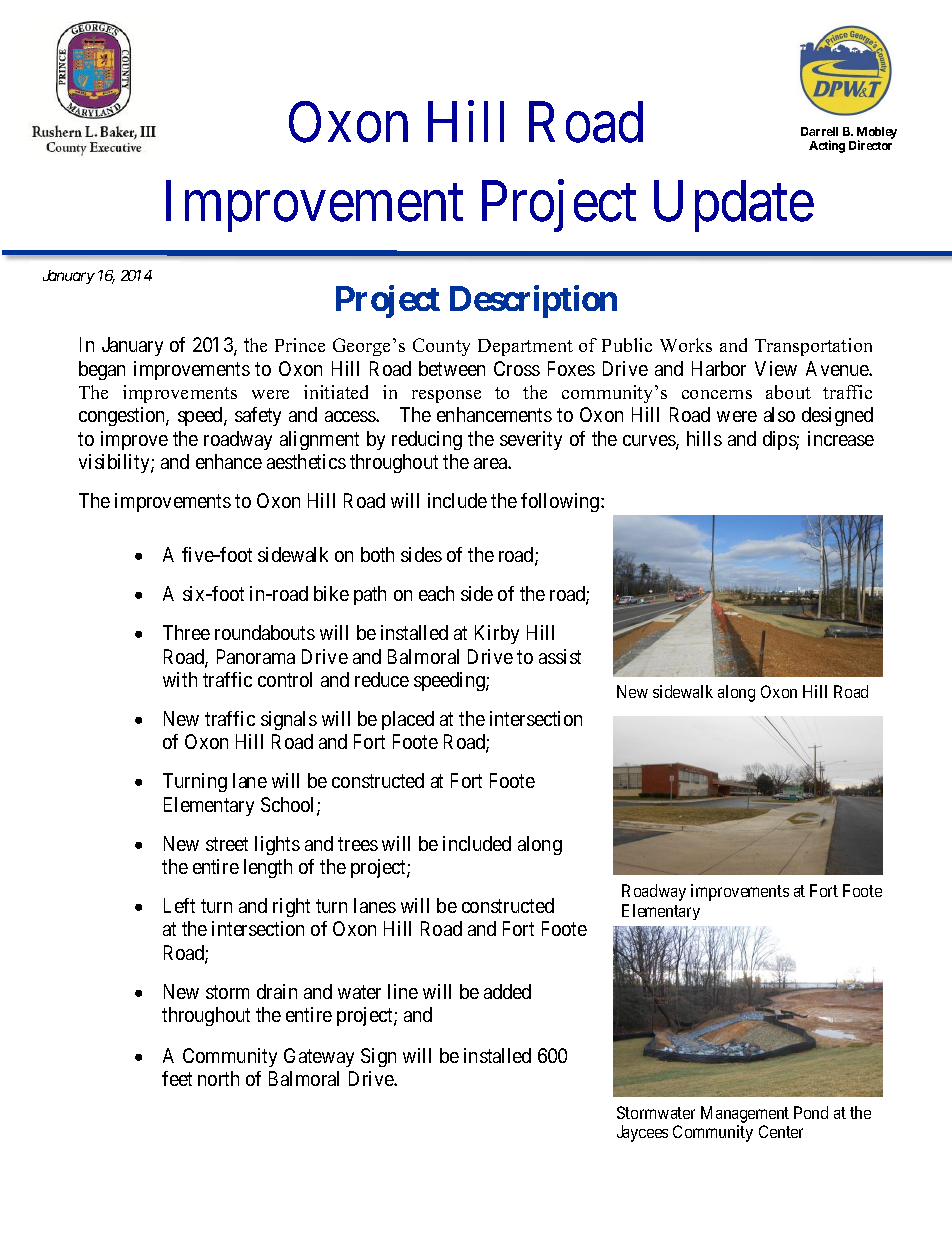  I want to click on Prince, so click(300, 345).
